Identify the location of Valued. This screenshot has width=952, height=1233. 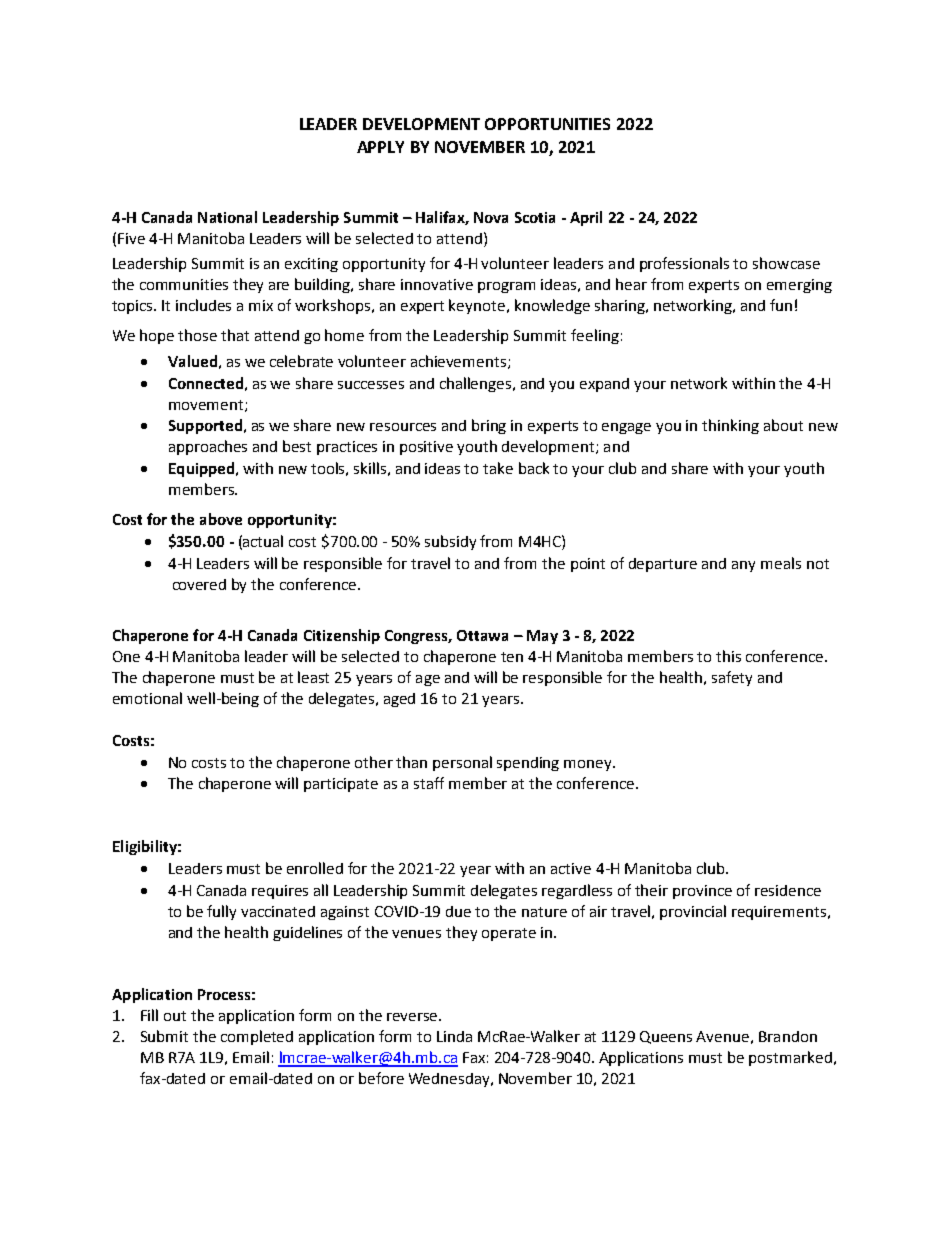
(192, 361).
